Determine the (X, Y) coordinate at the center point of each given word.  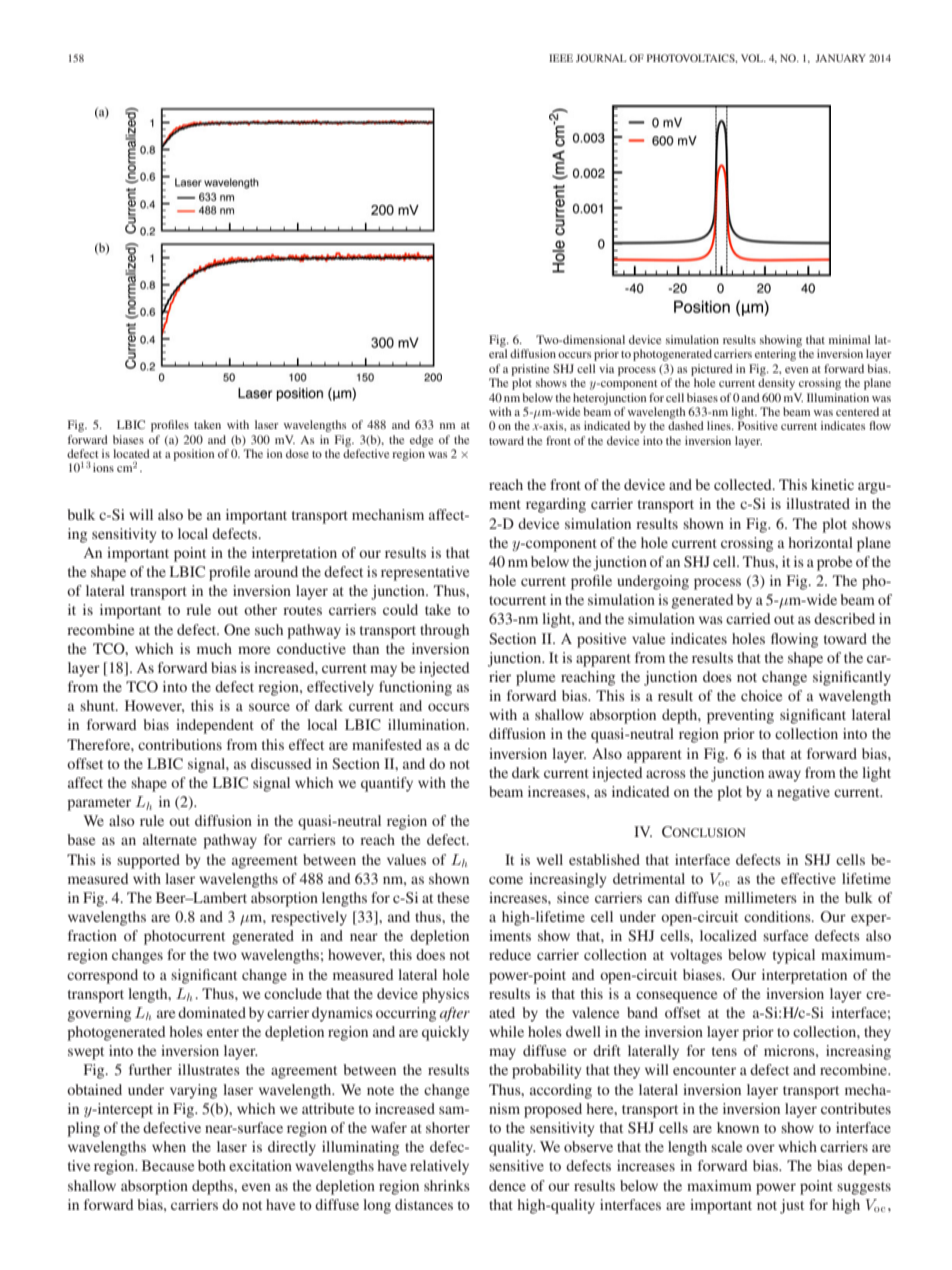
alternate (170, 839)
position (193, 455)
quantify (387, 784)
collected (744, 484)
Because (168, 1165)
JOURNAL (601, 58)
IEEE (561, 58)
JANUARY (840, 58)
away (784, 776)
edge (421, 441)
